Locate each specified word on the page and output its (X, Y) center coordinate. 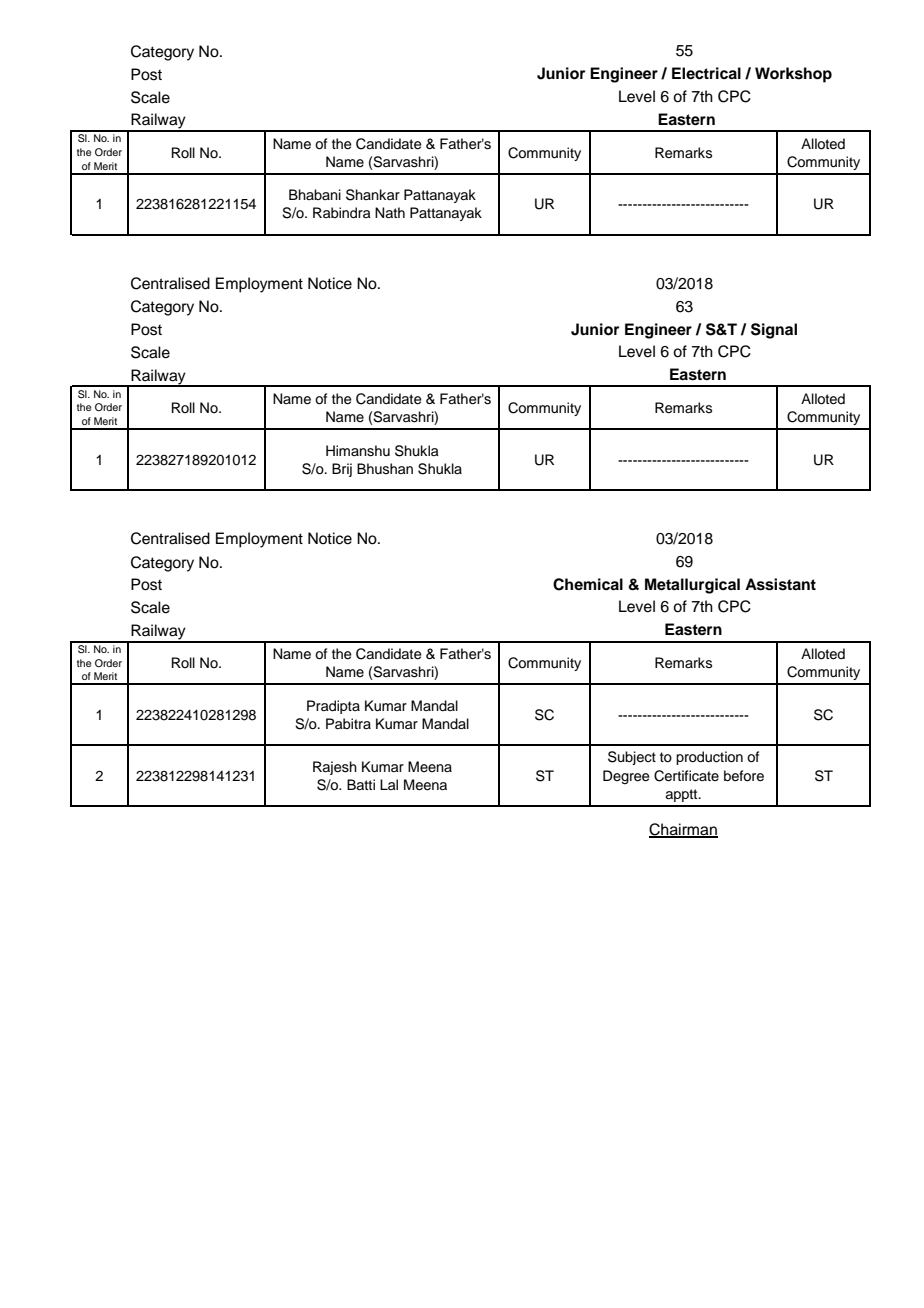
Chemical (588, 584)
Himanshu (358, 451)
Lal (389, 784)
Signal (774, 331)
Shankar (373, 195)
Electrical (706, 73)
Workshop (793, 75)
